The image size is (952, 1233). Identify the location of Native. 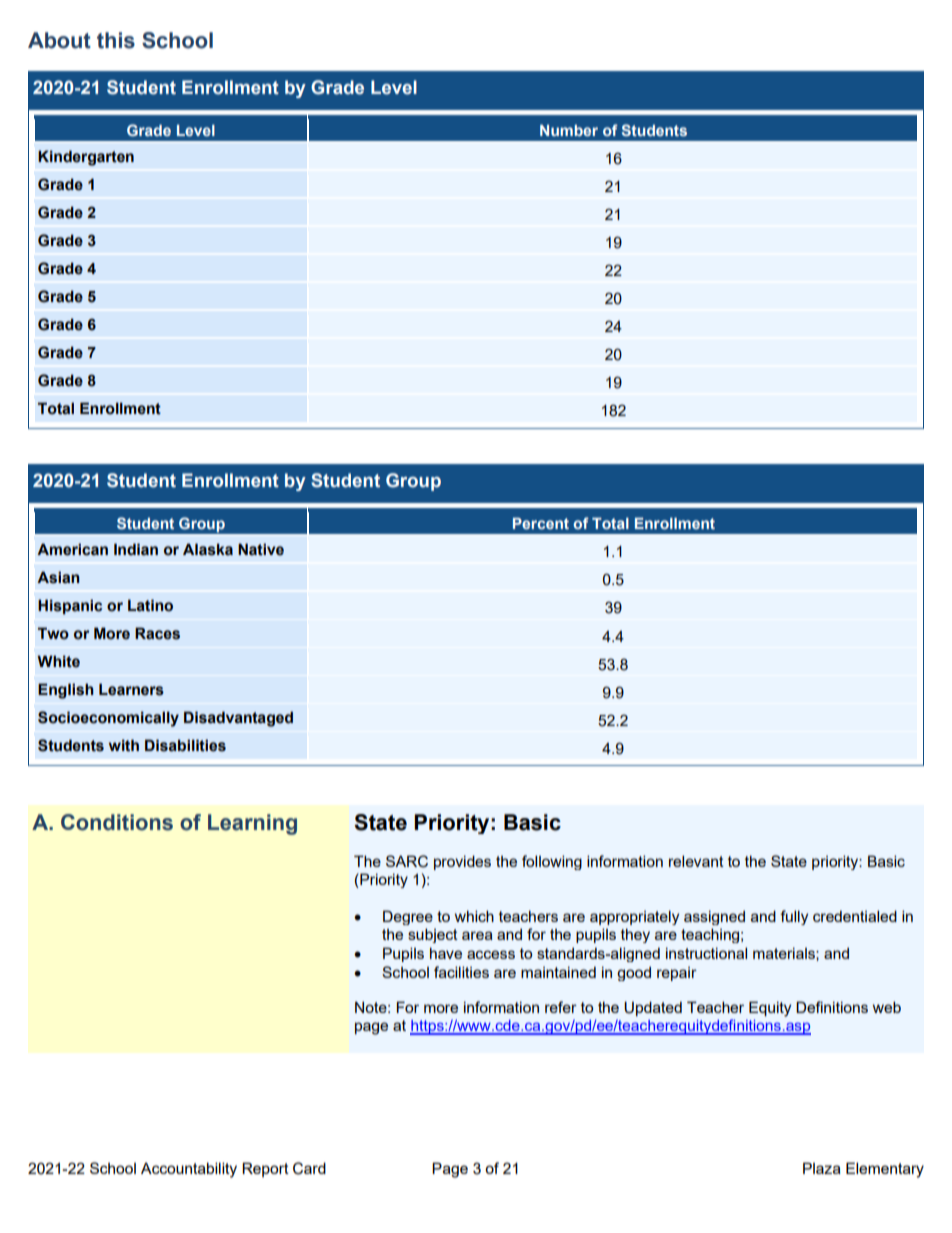
(261, 549).
